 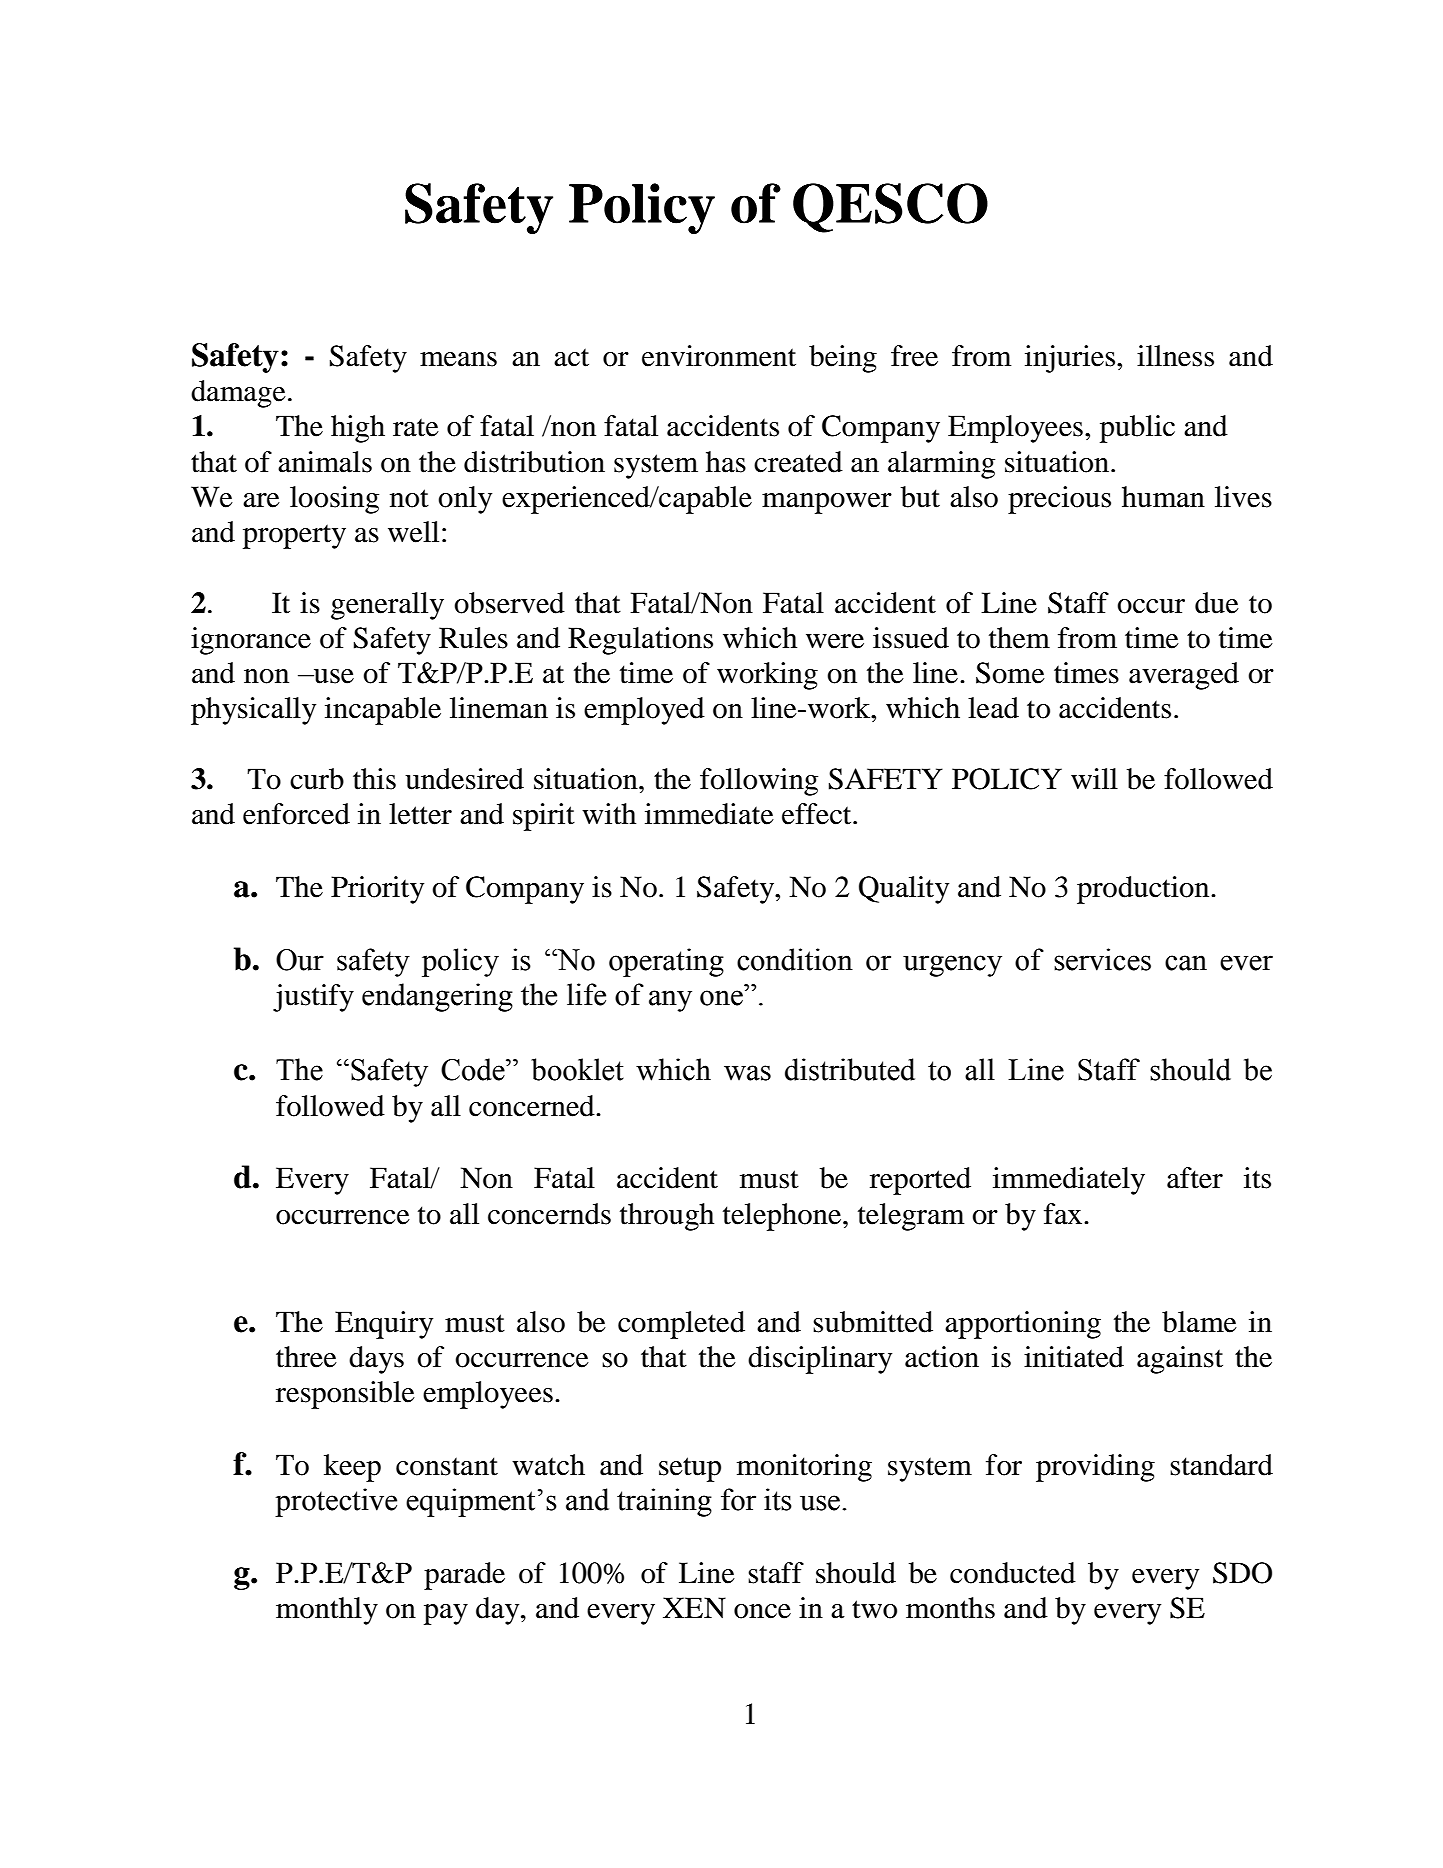 I want to click on environment, so click(x=719, y=356).
